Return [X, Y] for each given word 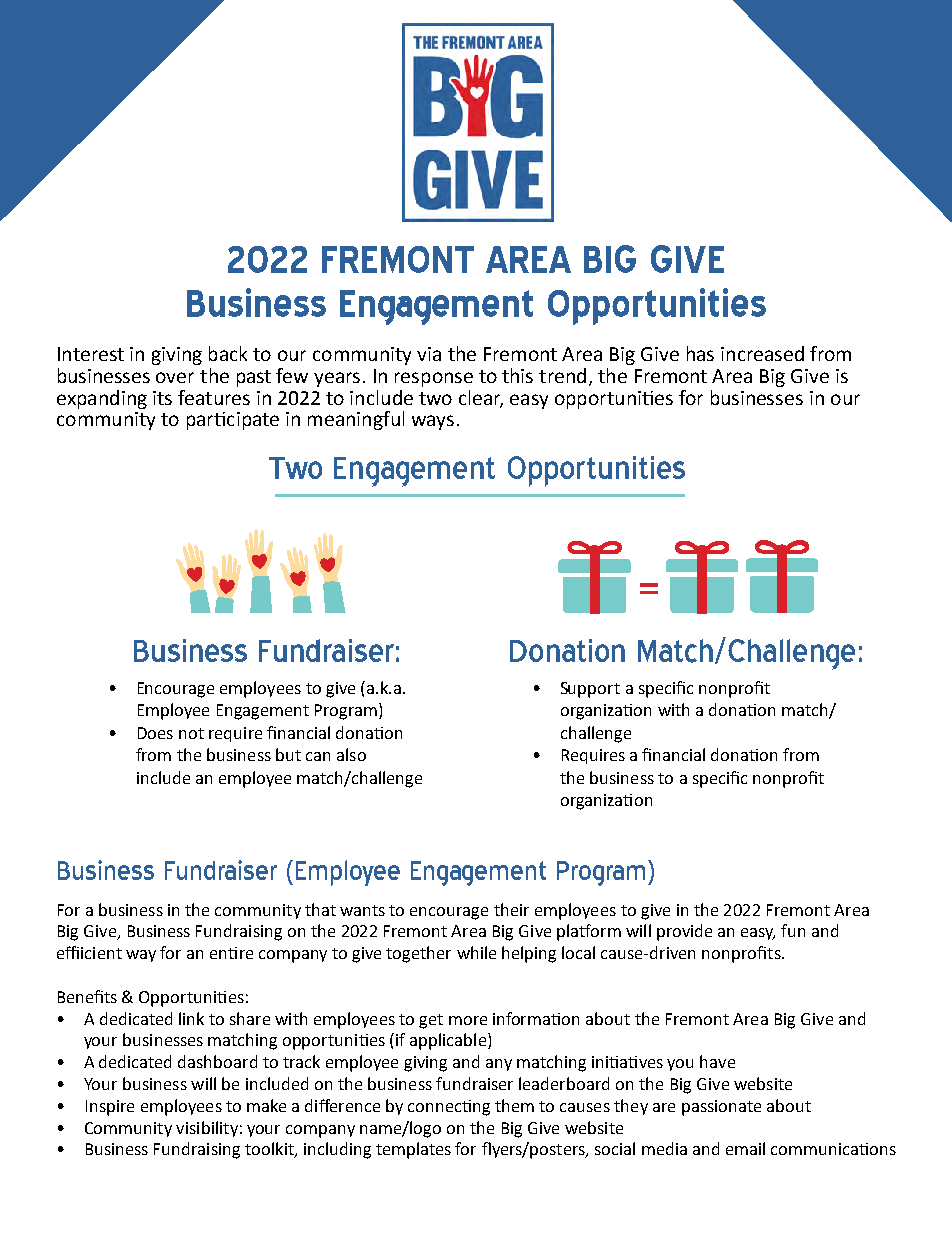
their [511, 909]
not [191, 733]
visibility [207, 1129]
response [434, 379]
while [476, 952]
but [288, 754]
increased [762, 353]
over [175, 377]
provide [684, 932]
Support [590, 690]
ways [433, 422]
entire [231, 953]
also [351, 754]
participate [233, 421]
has [700, 353]
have [717, 1061]
